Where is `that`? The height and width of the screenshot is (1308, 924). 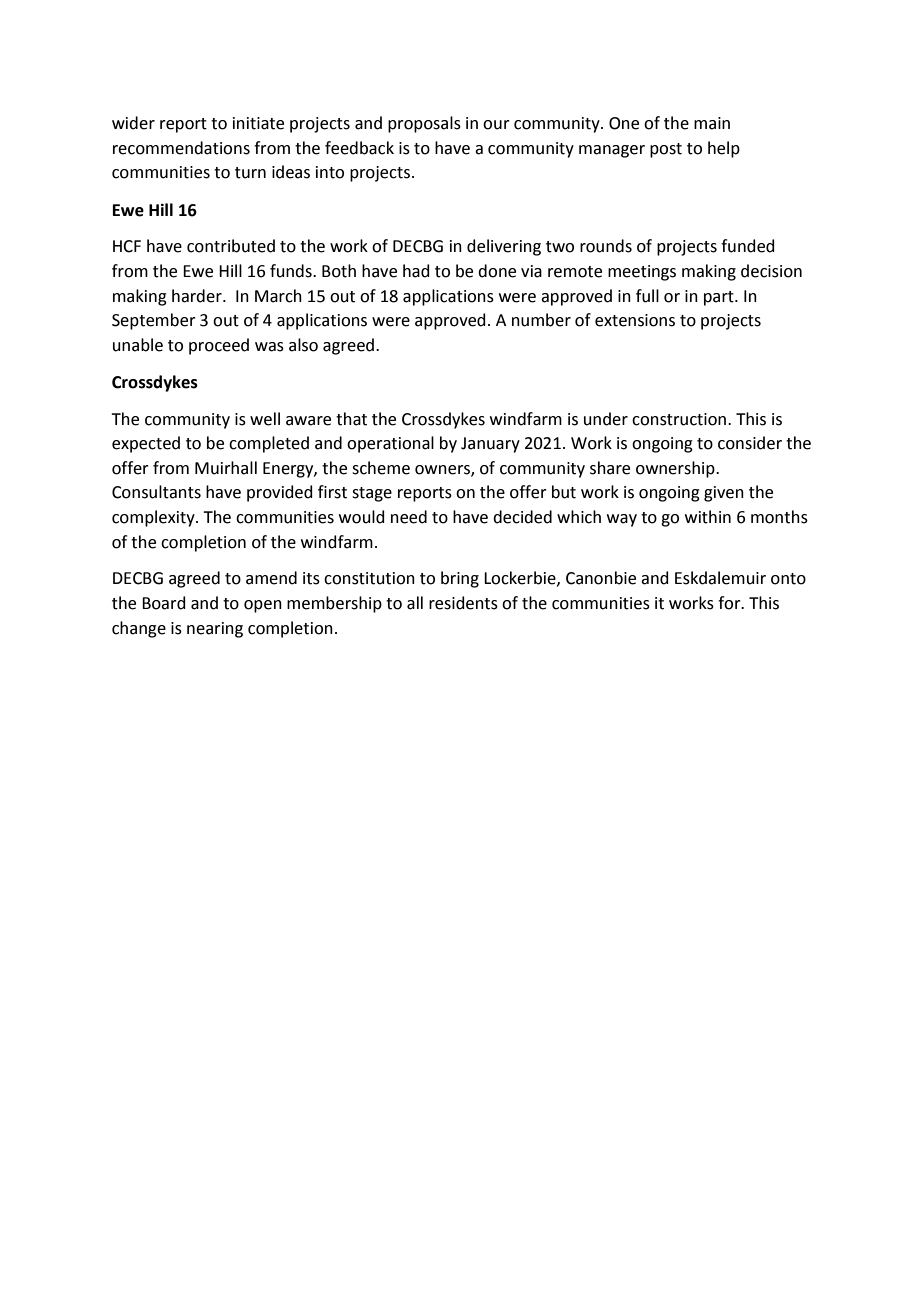 that is located at coordinates (351, 419).
